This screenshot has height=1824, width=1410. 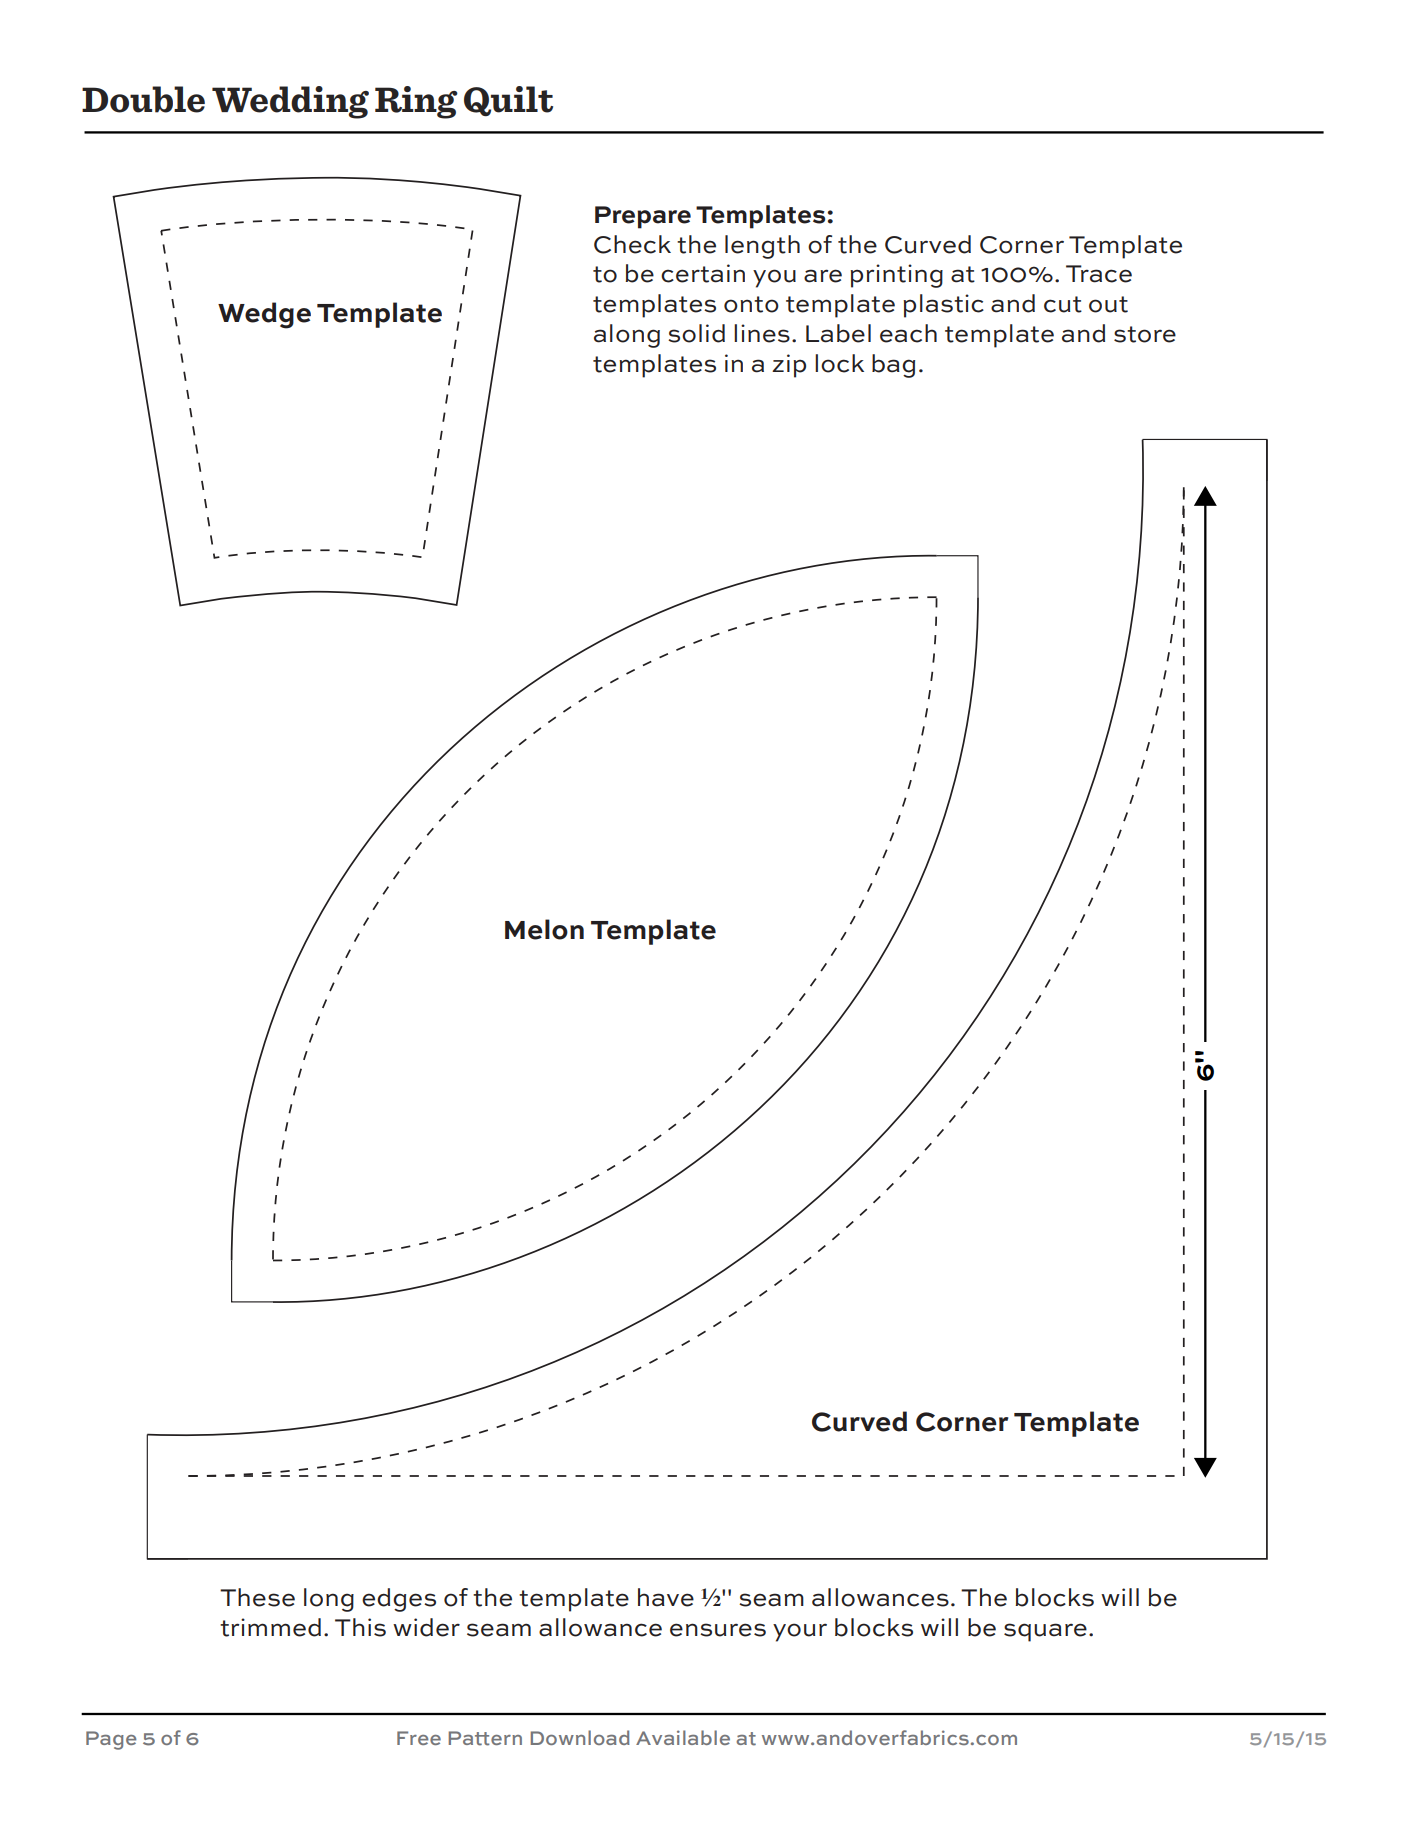 What do you see at coordinates (1099, 274) in the screenshot?
I see `Trace` at bounding box center [1099, 274].
